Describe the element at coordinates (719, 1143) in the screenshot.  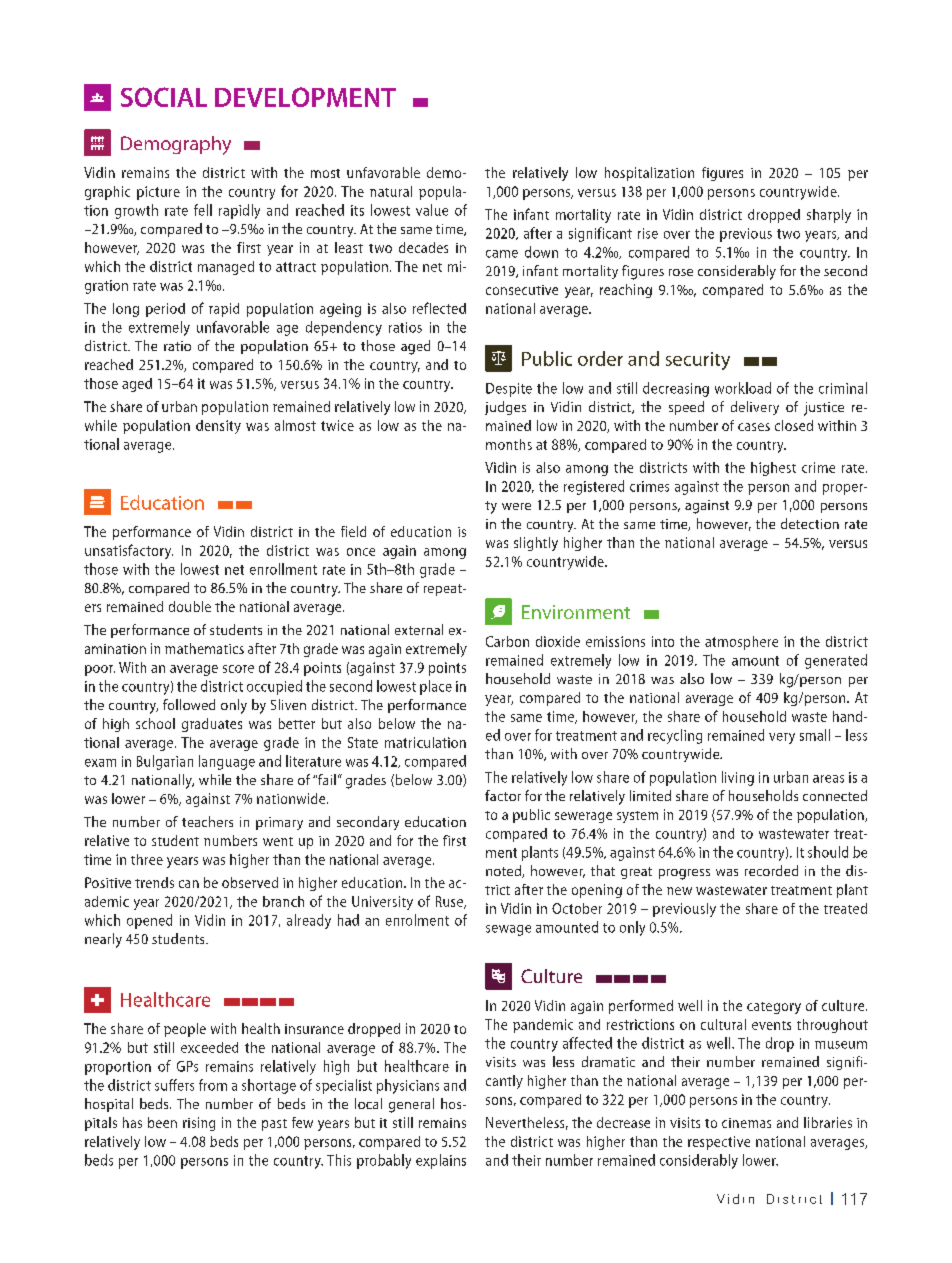
I see `respective` at that location.
